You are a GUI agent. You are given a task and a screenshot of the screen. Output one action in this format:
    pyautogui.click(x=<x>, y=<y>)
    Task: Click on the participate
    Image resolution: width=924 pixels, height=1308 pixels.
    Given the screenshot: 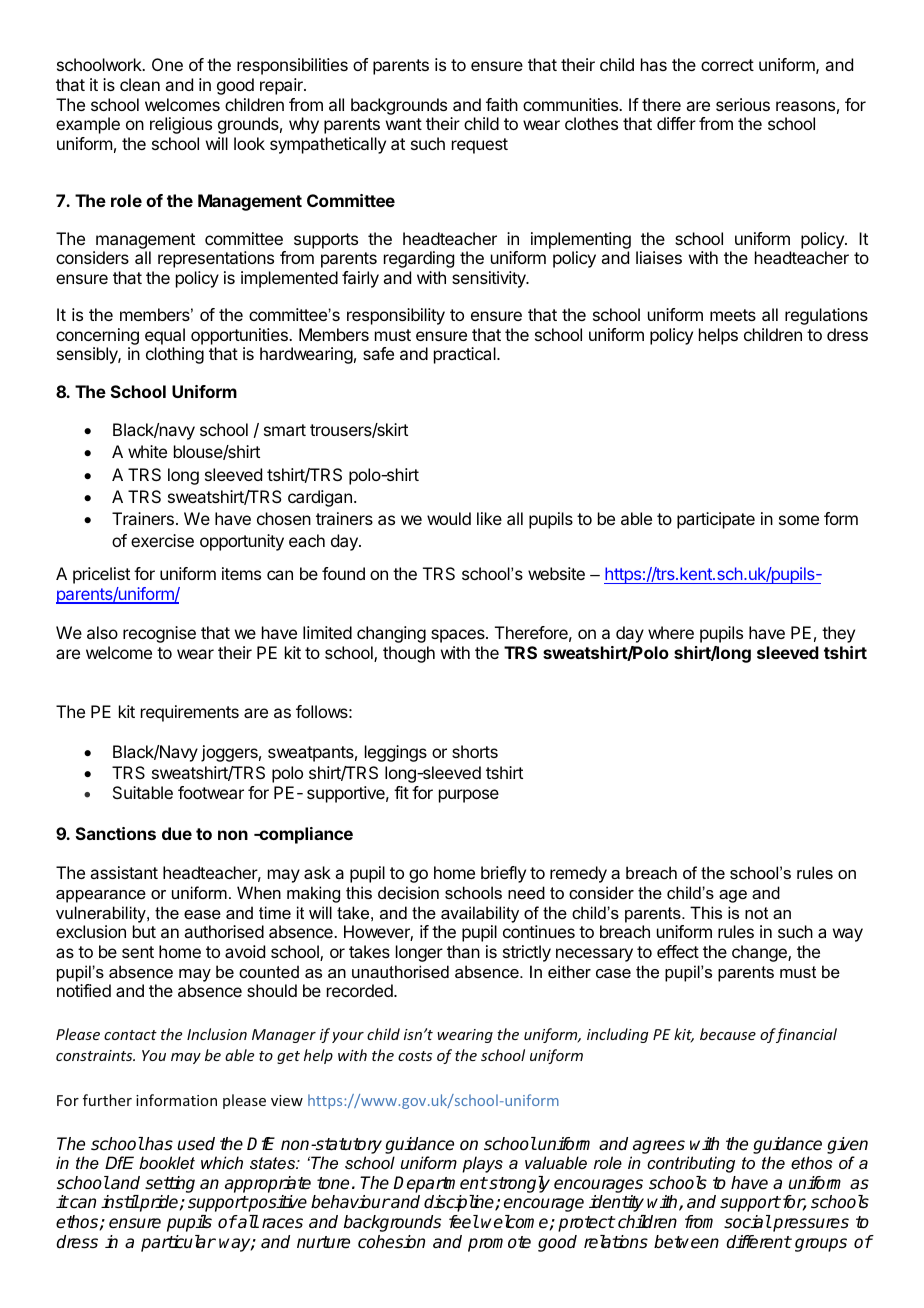 What is the action you would take?
    pyautogui.click(x=716, y=520)
